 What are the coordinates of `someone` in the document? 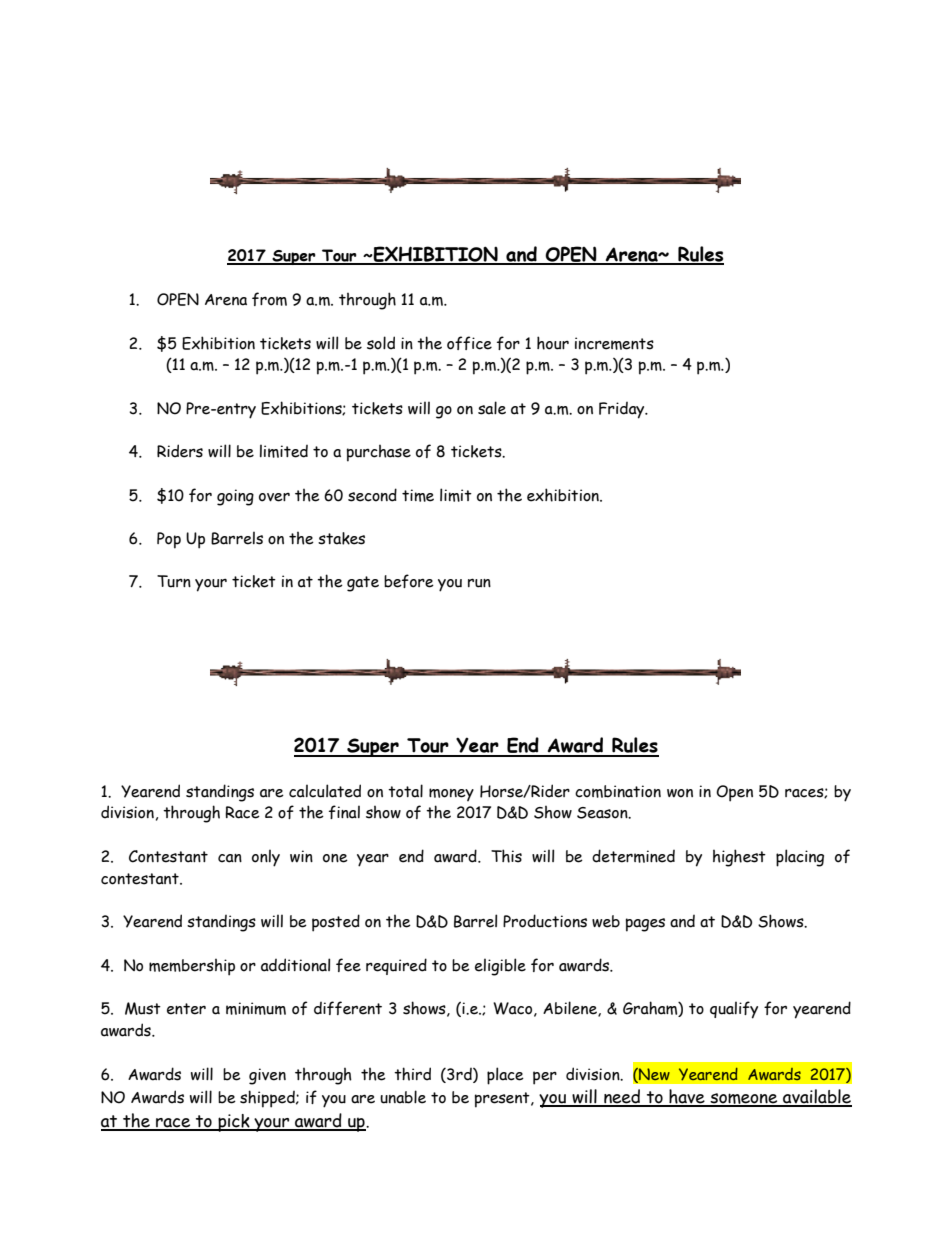 It's located at (744, 1099).
